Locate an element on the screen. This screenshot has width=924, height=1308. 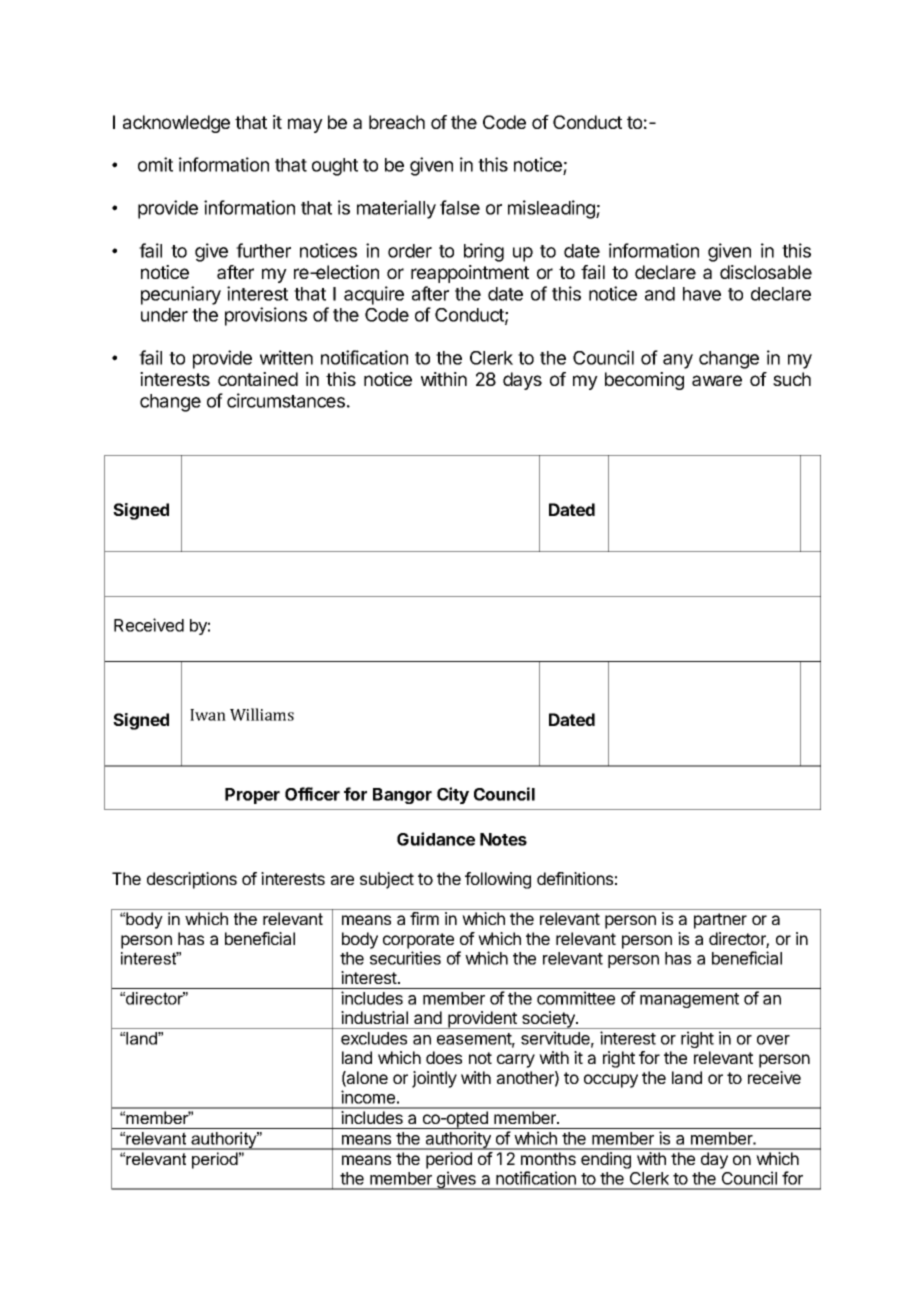
Williams is located at coordinates (262, 714).
